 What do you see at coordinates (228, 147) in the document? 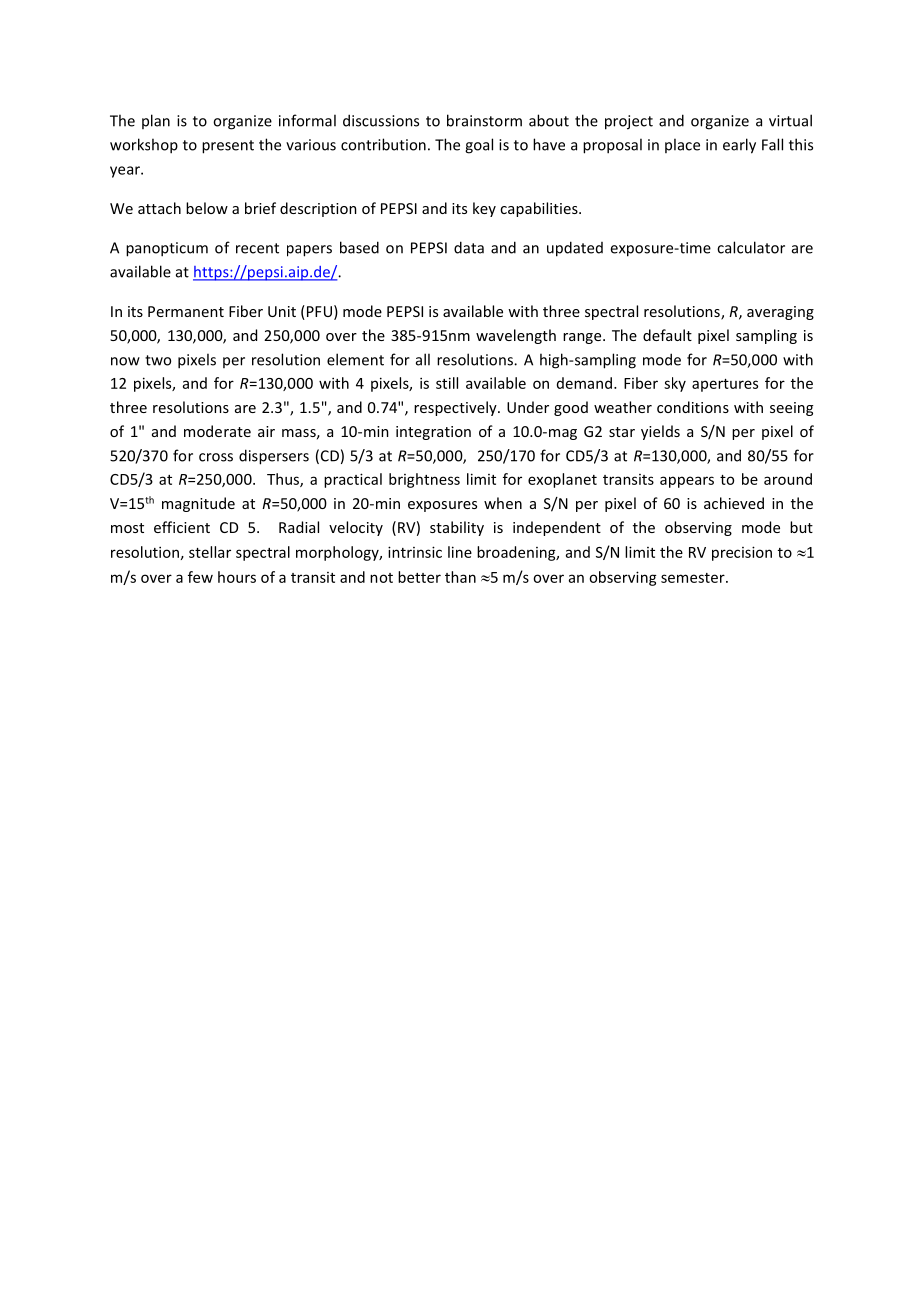
I see `present` at bounding box center [228, 147].
